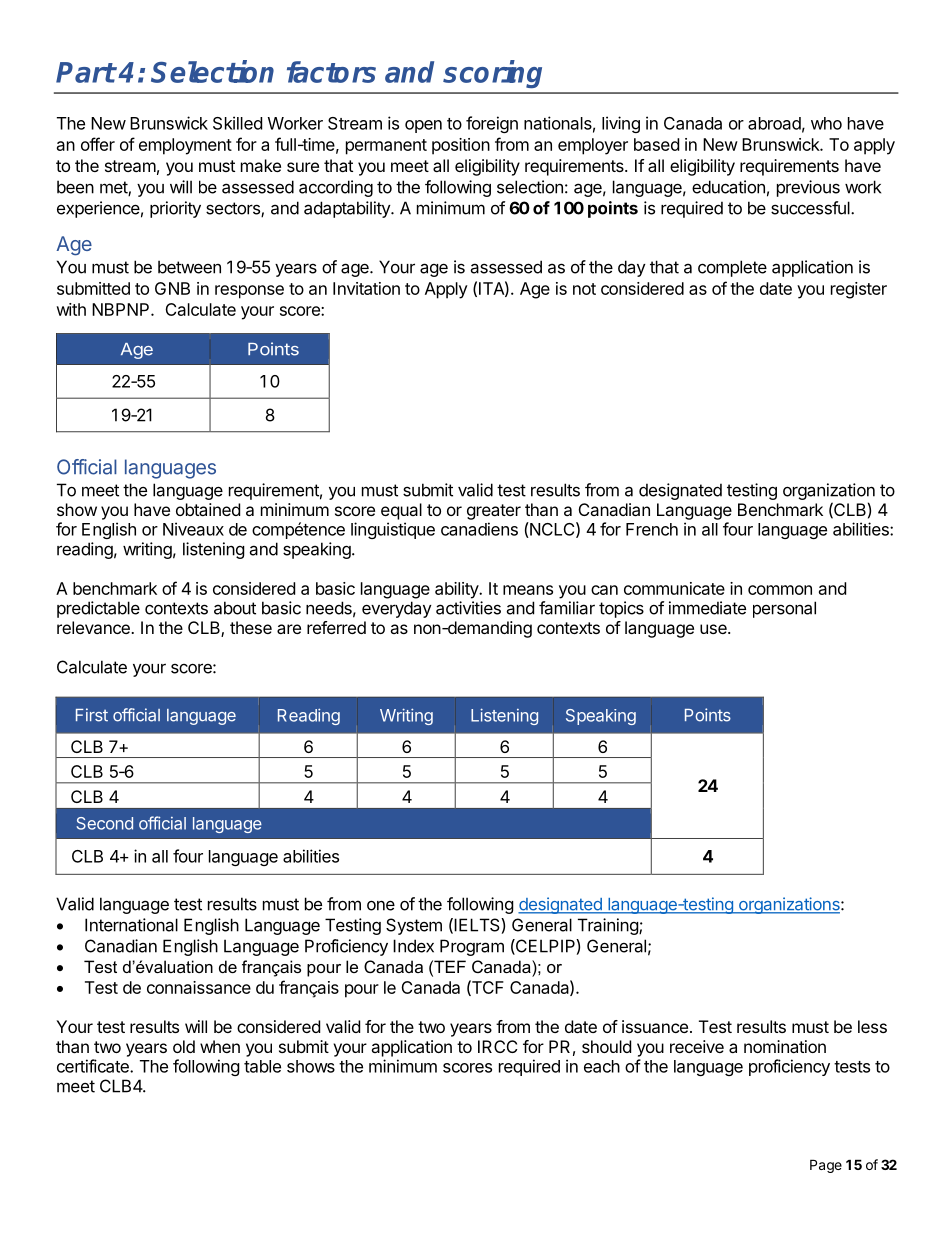  Describe the element at coordinates (494, 512) in the screenshot. I see `greater` at that location.
